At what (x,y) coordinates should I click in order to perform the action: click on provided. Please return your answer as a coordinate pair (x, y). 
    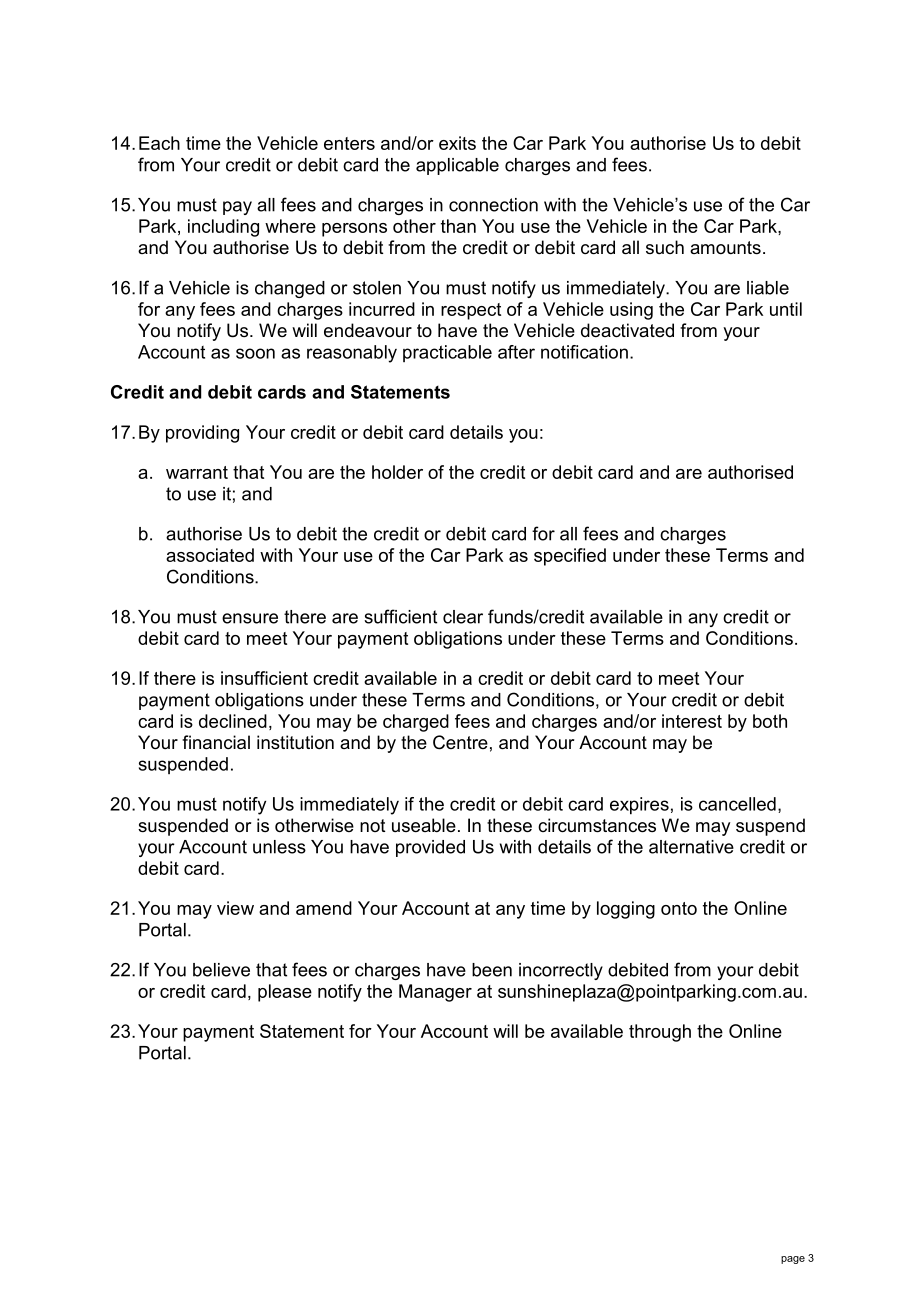
    Looking at the image, I should click on (430, 848).
